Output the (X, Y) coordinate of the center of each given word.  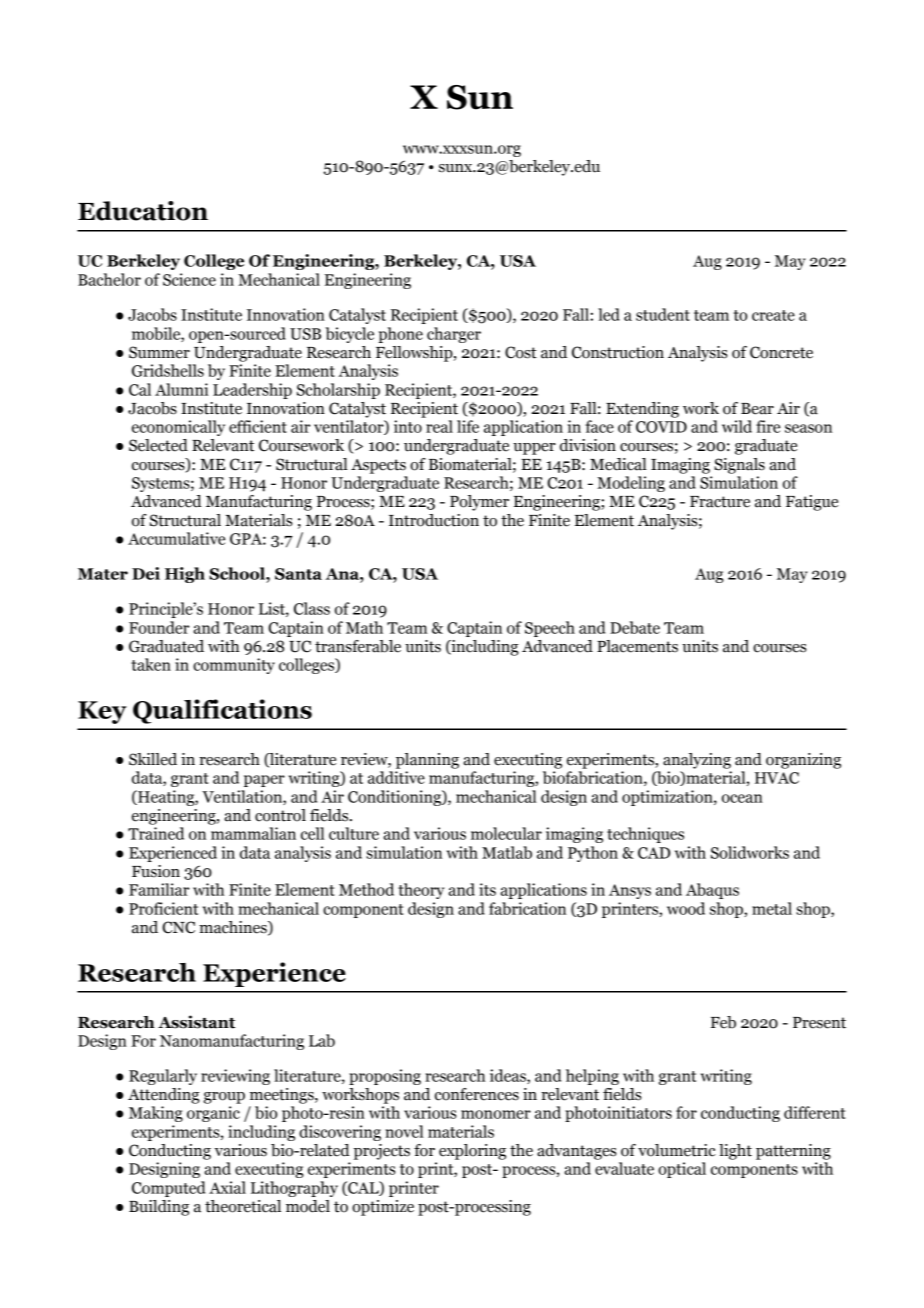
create (773, 315)
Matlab (507, 852)
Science (189, 279)
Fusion (156, 871)
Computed (168, 1189)
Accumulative (176, 538)
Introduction (434, 520)
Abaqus (712, 891)
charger (454, 335)
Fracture (720, 502)
